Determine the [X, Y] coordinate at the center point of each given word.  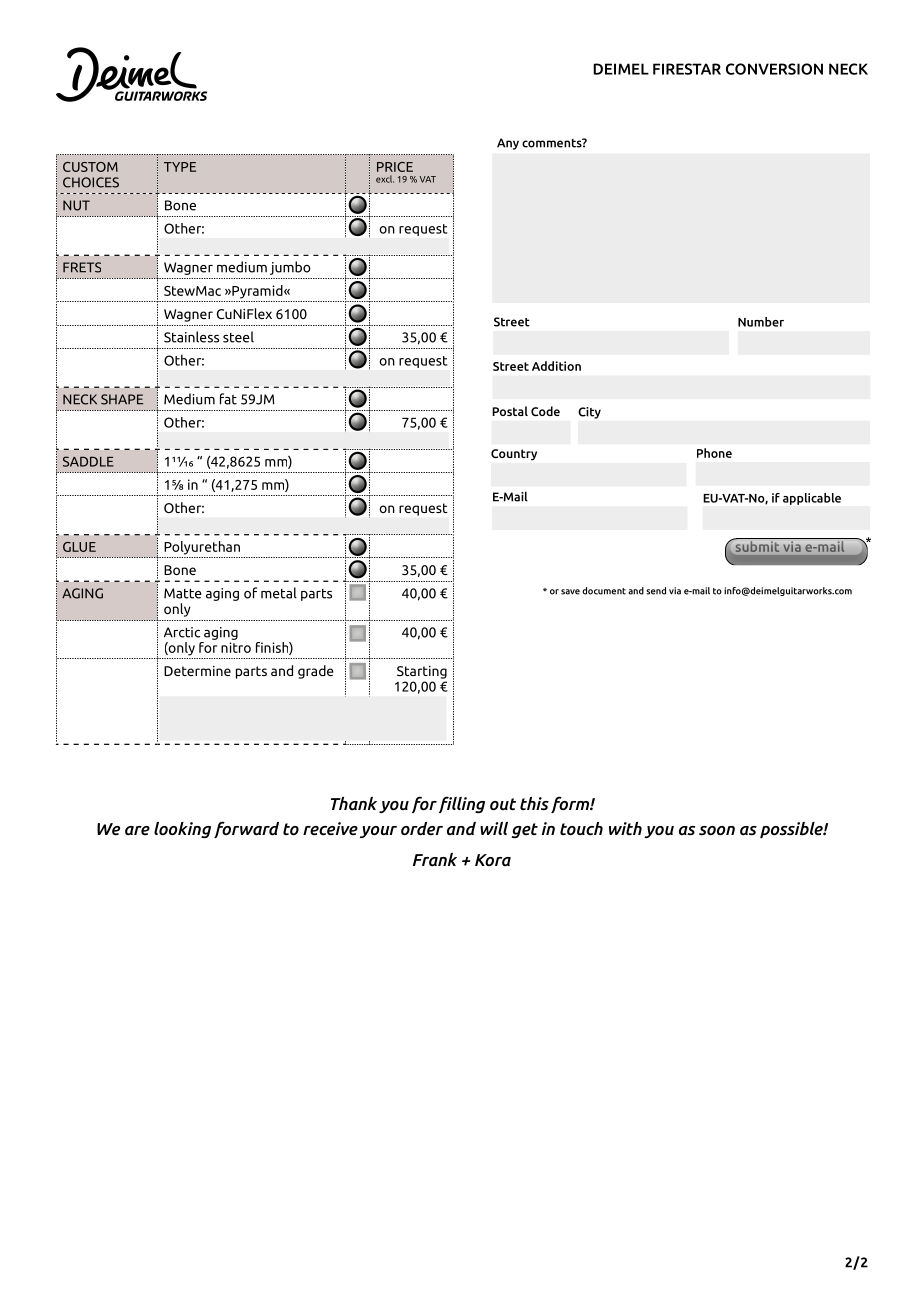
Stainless [191, 337]
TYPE [180, 167]
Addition [556, 366]
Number [761, 322]
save [570, 592]
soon [717, 831]
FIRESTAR [687, 69]
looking [182, 830]
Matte [183, 593]
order [422, 829]
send [656, 591]
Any [508, 144]
